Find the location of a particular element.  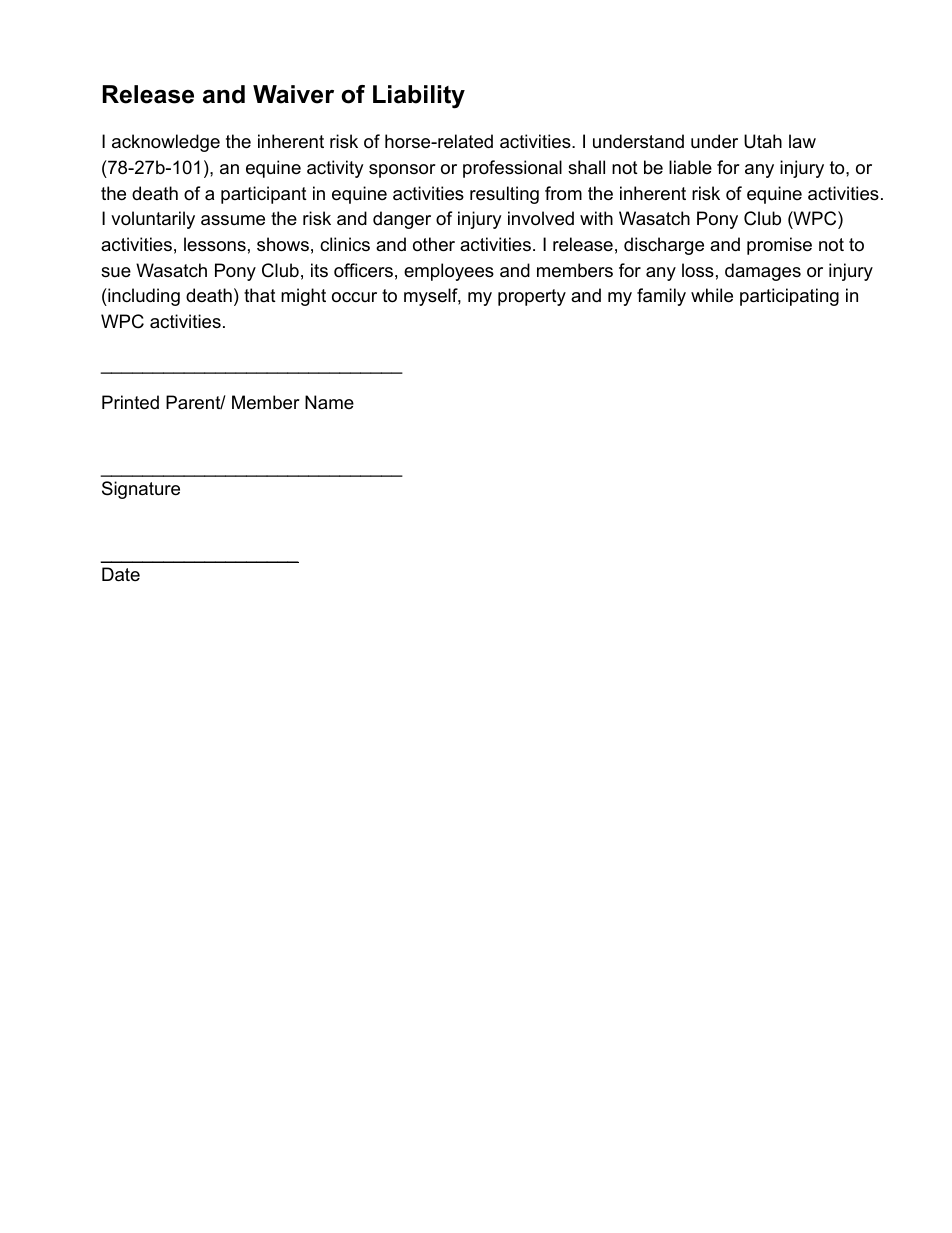

Signature is located at coordinates (141, 490).
